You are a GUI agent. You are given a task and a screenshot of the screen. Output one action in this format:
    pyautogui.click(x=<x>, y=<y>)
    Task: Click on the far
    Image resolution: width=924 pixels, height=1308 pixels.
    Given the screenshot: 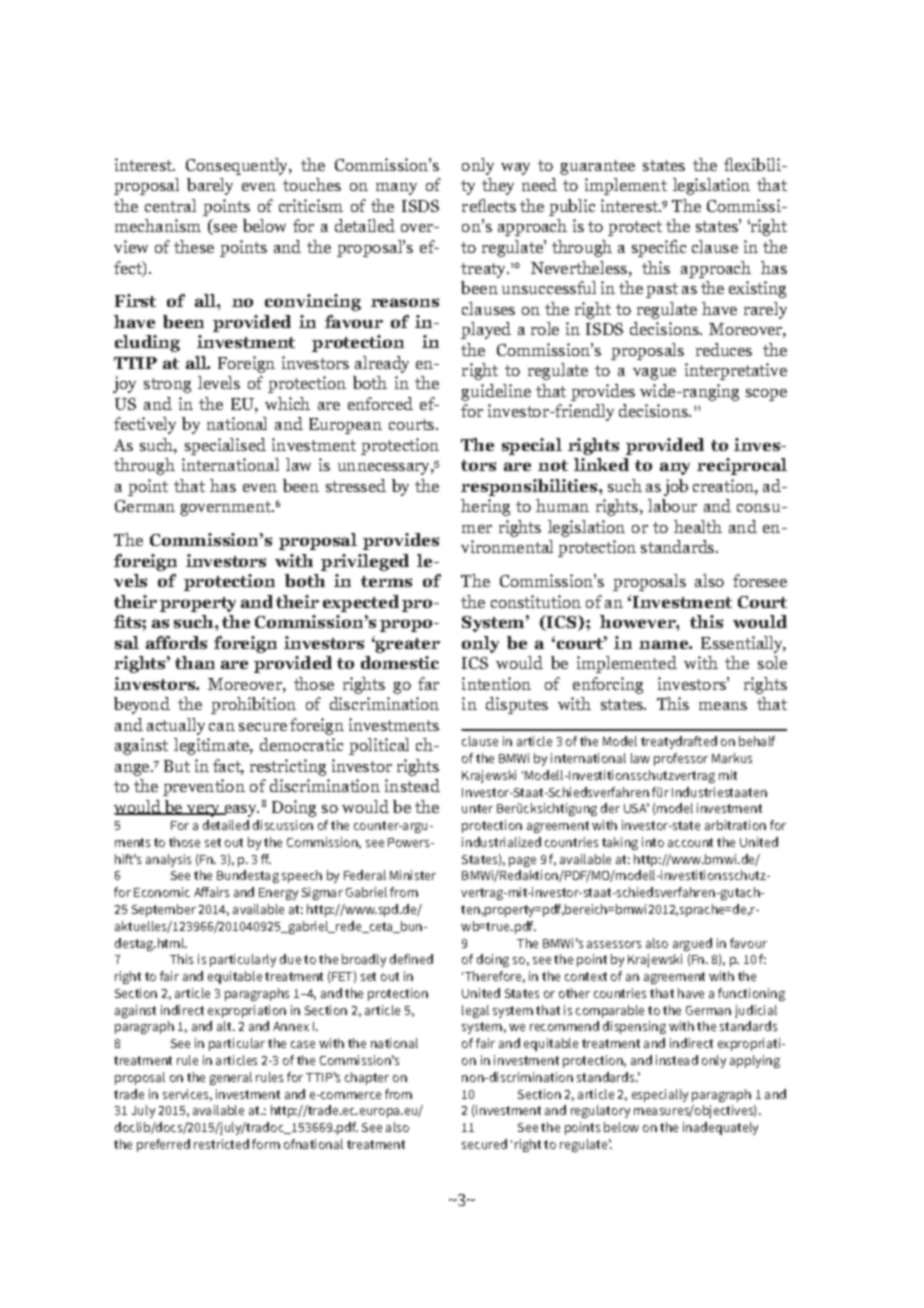 What is the action you would take?
    pyautogui.click(x=428, y=683)
